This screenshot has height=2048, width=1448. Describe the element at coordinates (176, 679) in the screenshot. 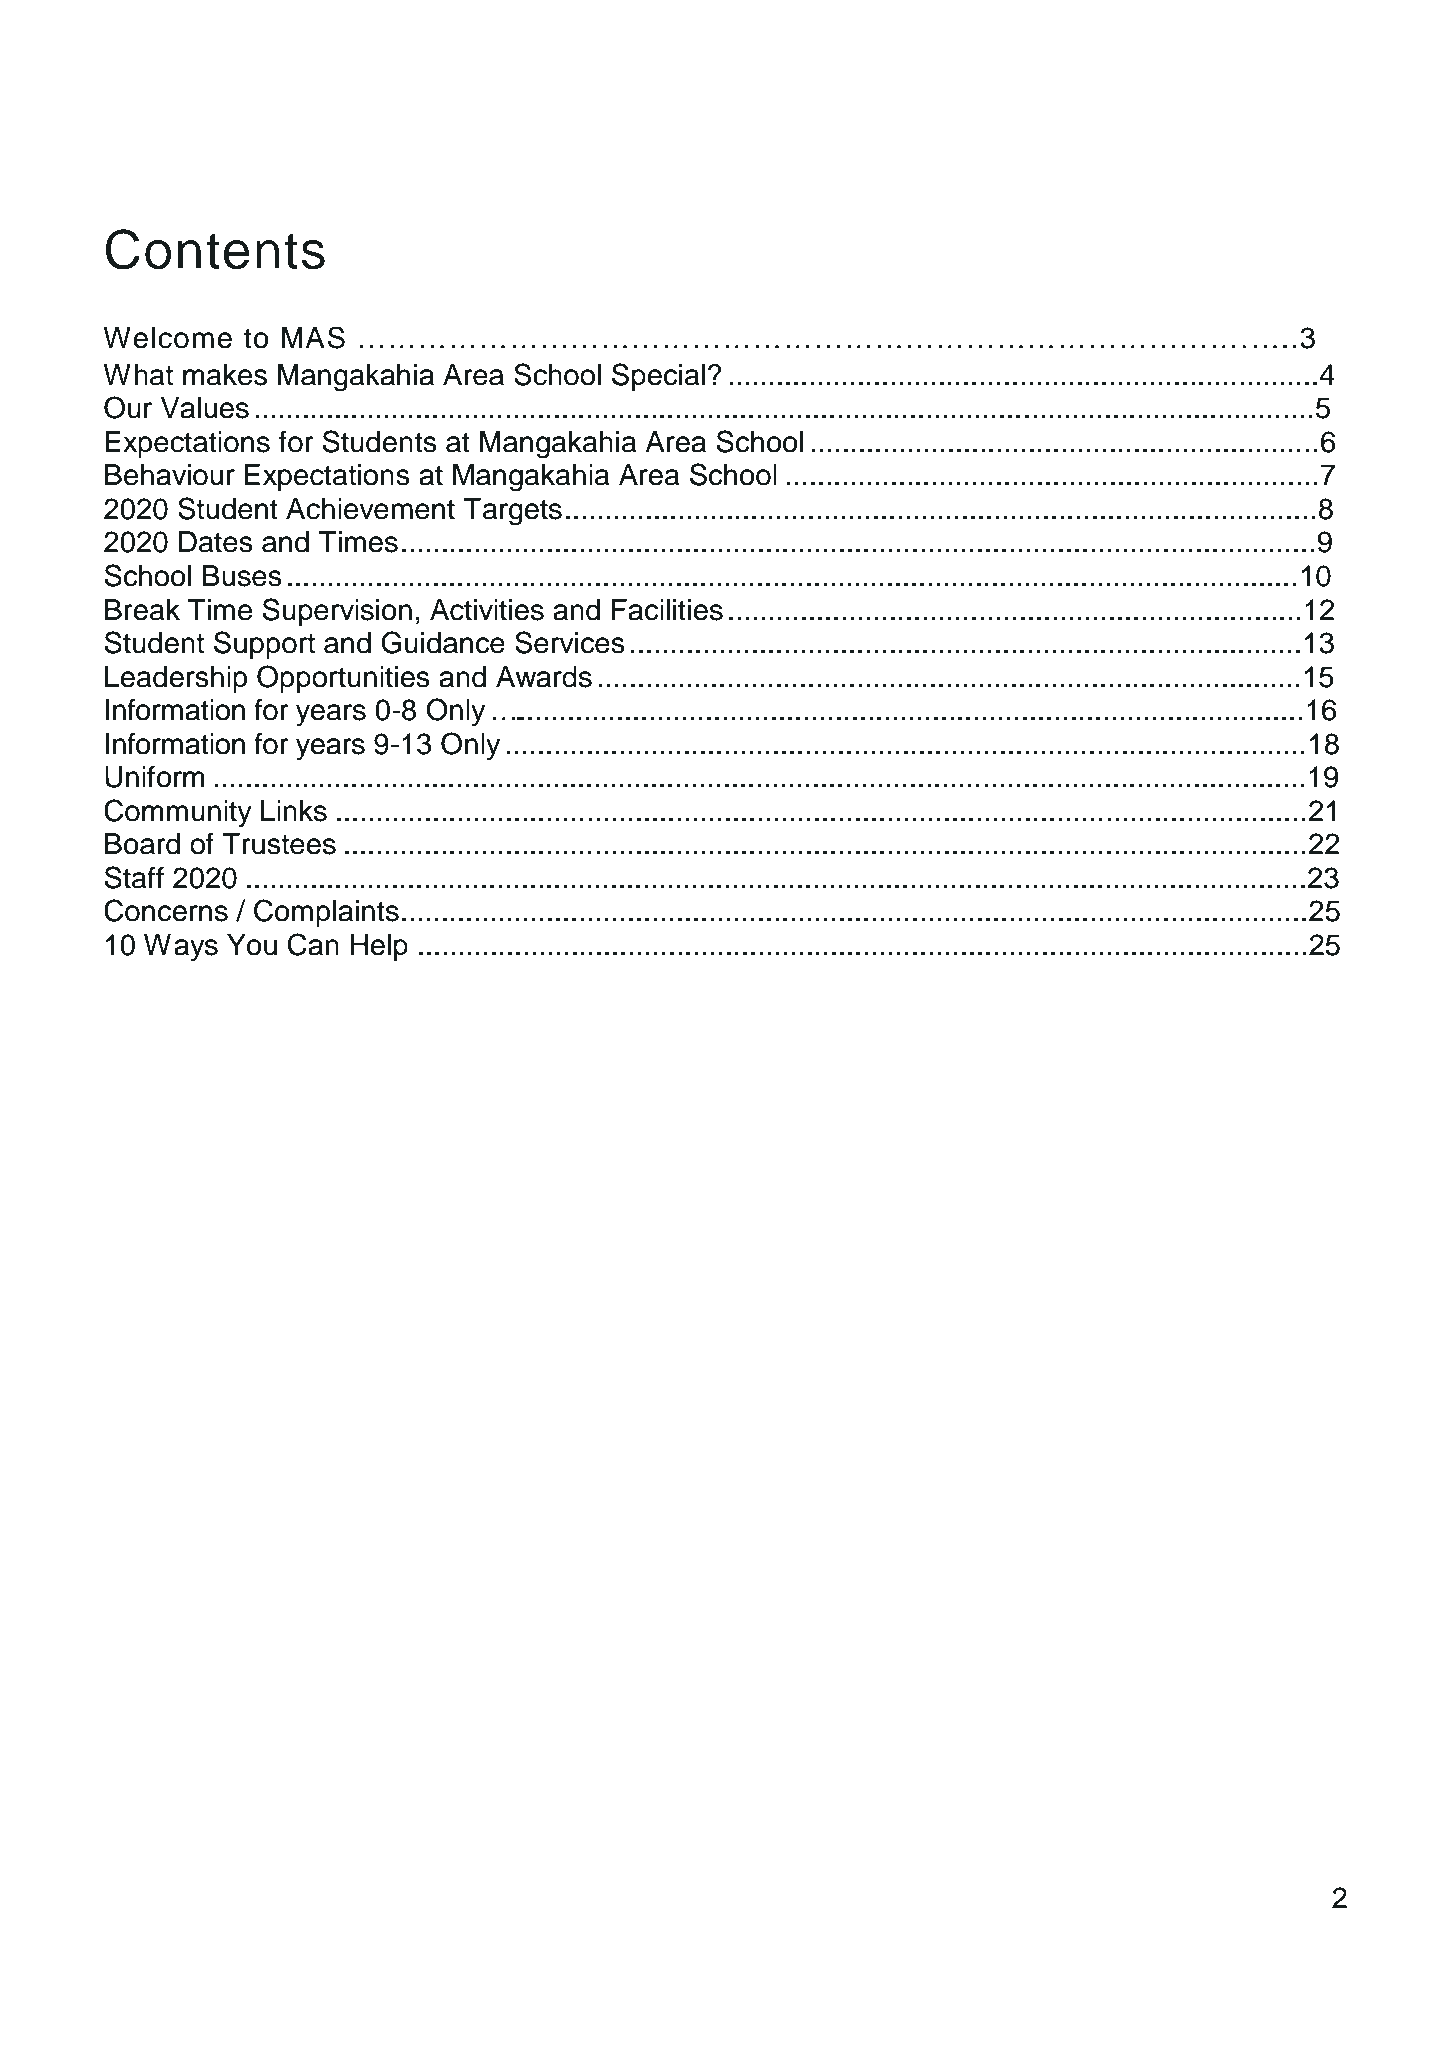

I see `Leadership` at that location.
